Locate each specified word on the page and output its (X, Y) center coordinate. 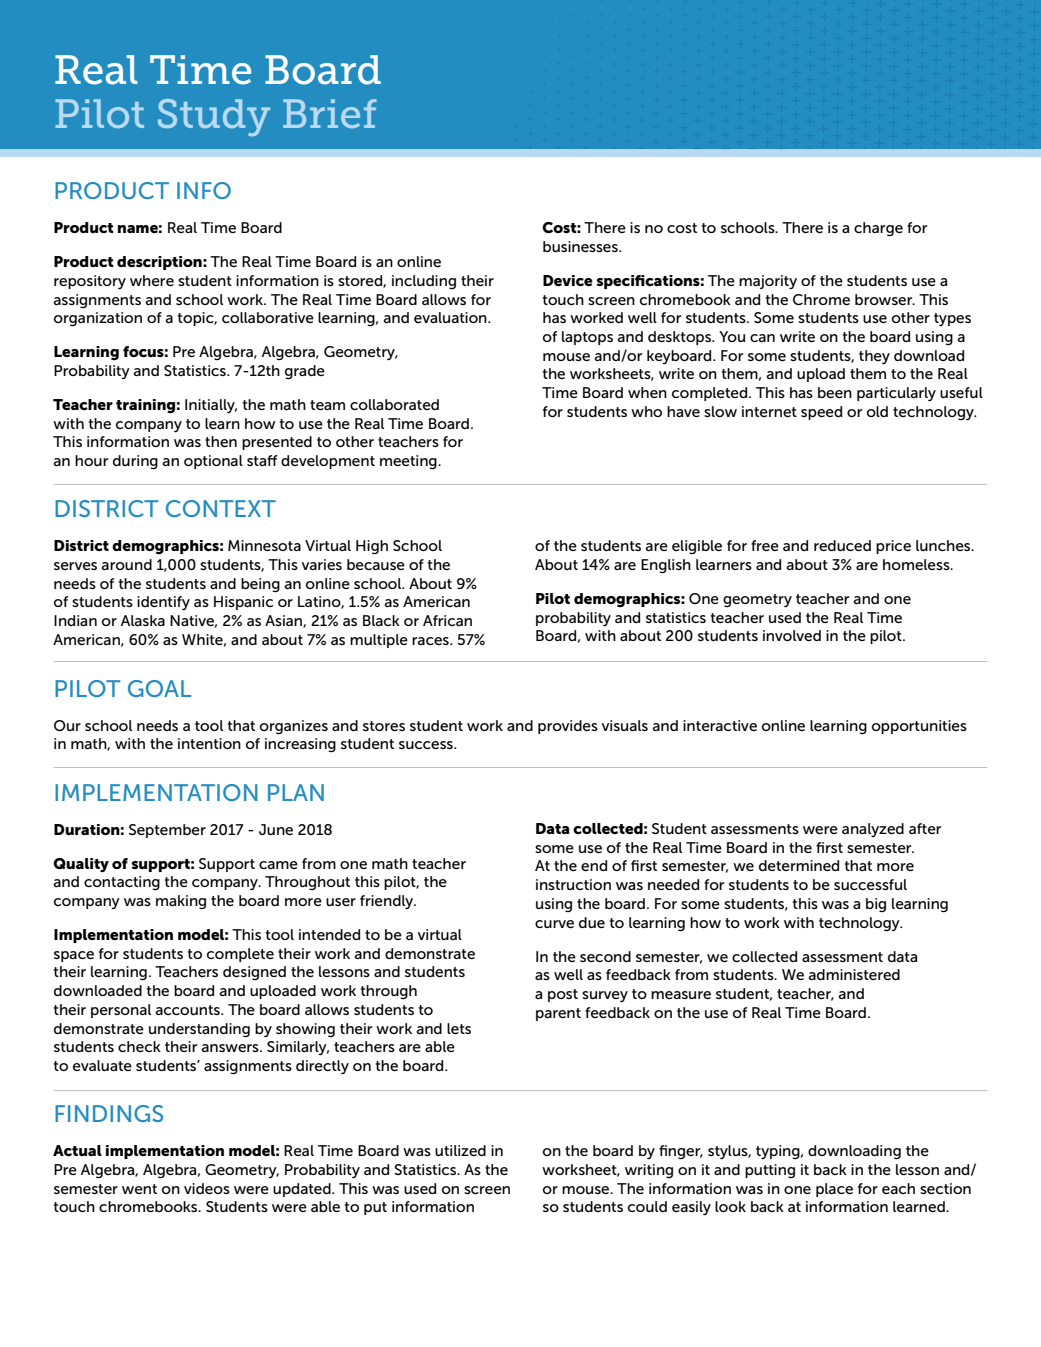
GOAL (159, 688)
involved (792, 635)
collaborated (394, 404)
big (876, 905)
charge (878, 229)
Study (214, 118)
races (431, 641)
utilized (460, 1150)
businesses (581, 246)
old (877, 411)
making (181, 902)
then (221, 441)
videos (207, 1188)
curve (554, 924)
